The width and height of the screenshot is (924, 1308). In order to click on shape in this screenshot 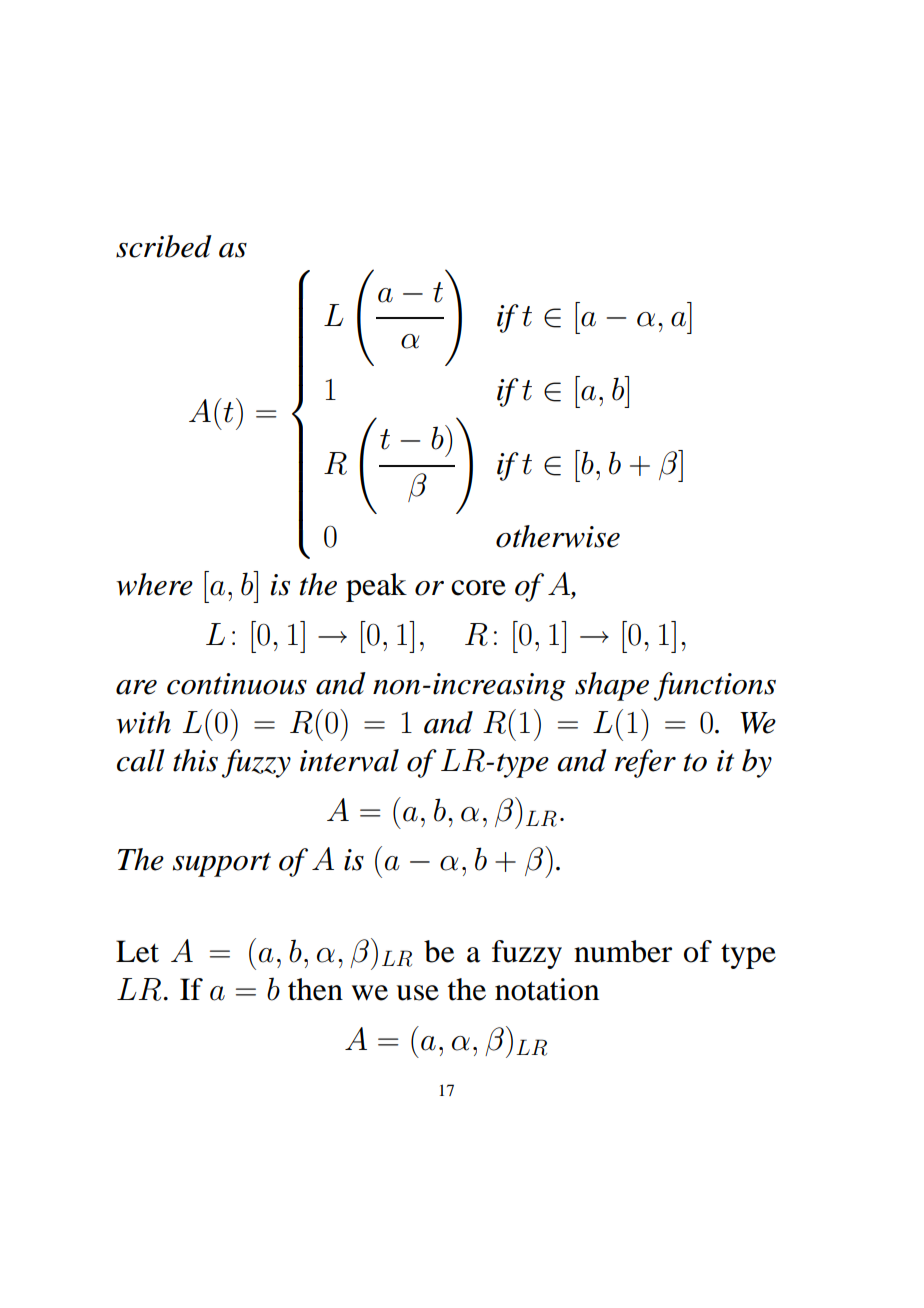, I will do `click(612, 686)`.
